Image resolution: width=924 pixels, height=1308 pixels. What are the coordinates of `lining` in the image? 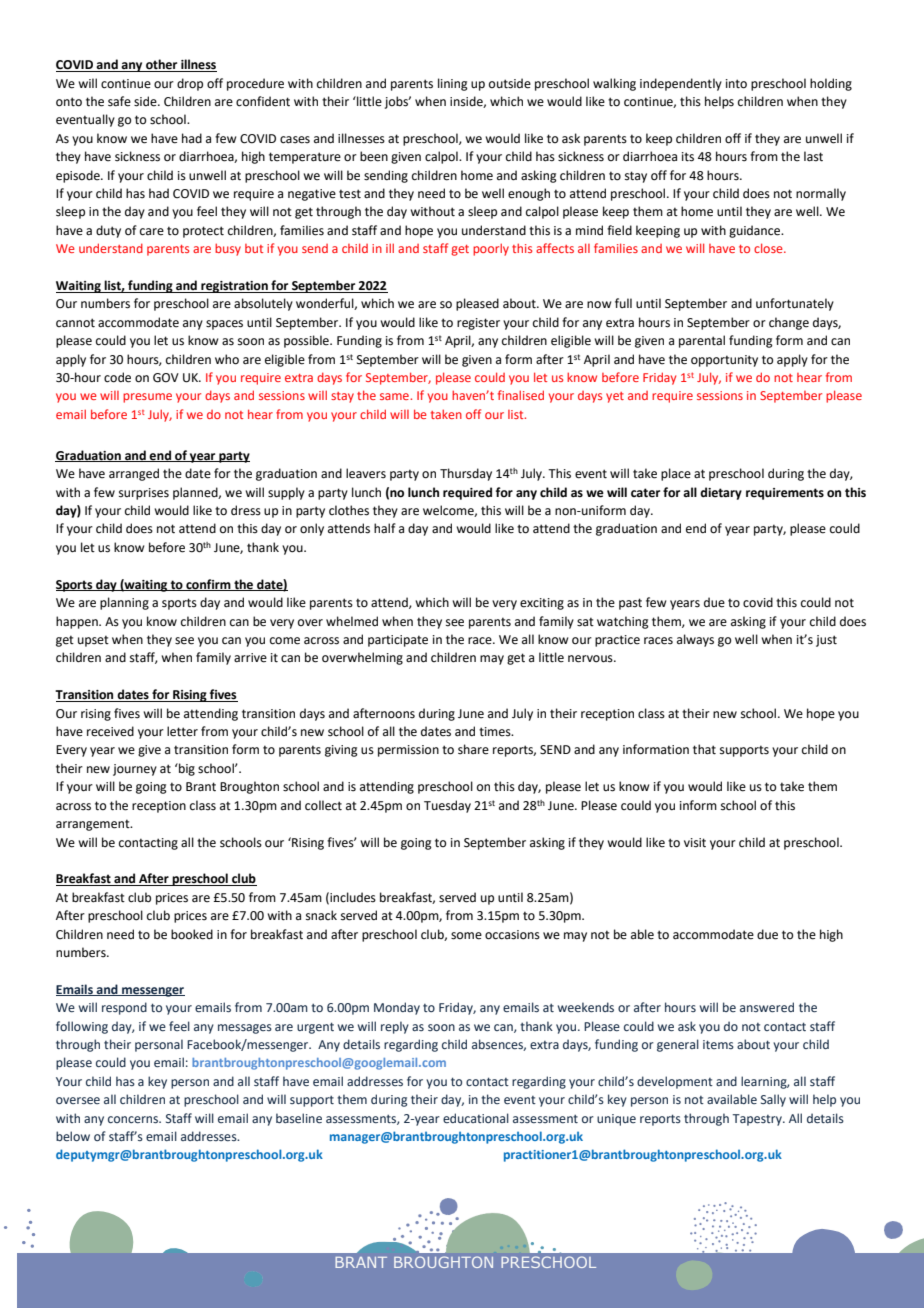 It's located at (453, 84).
